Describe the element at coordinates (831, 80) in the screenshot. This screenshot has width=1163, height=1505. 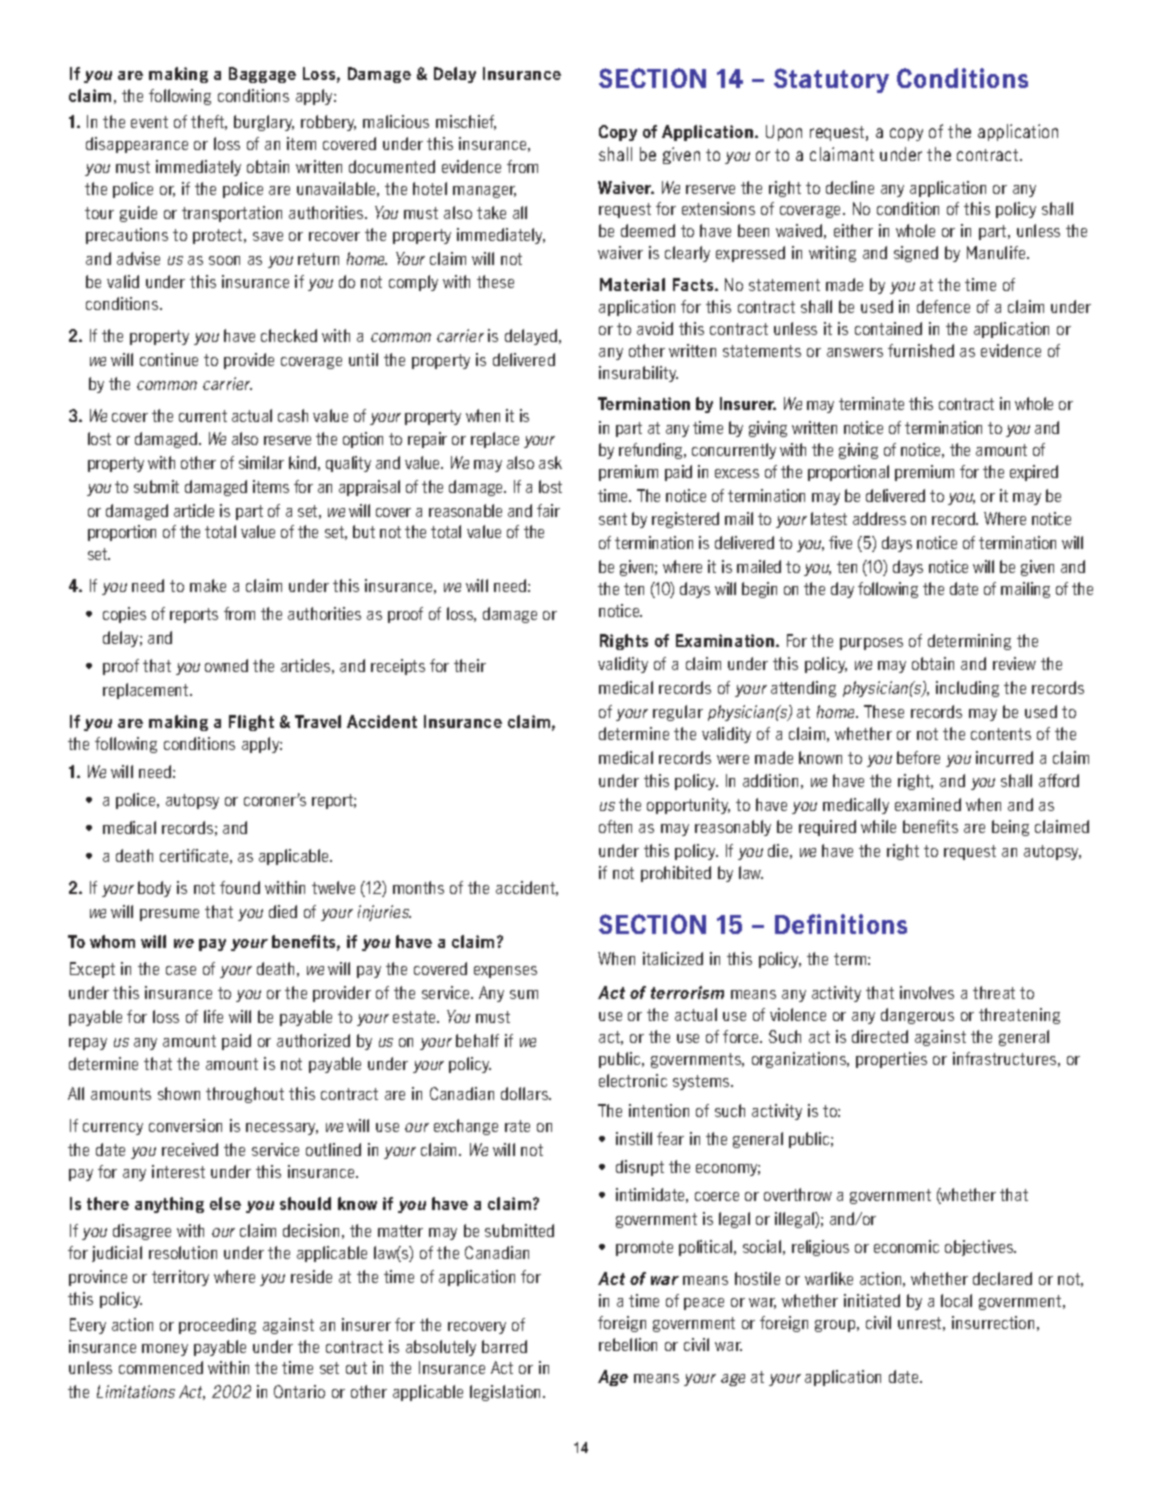
I see `Statutory` at that location.
